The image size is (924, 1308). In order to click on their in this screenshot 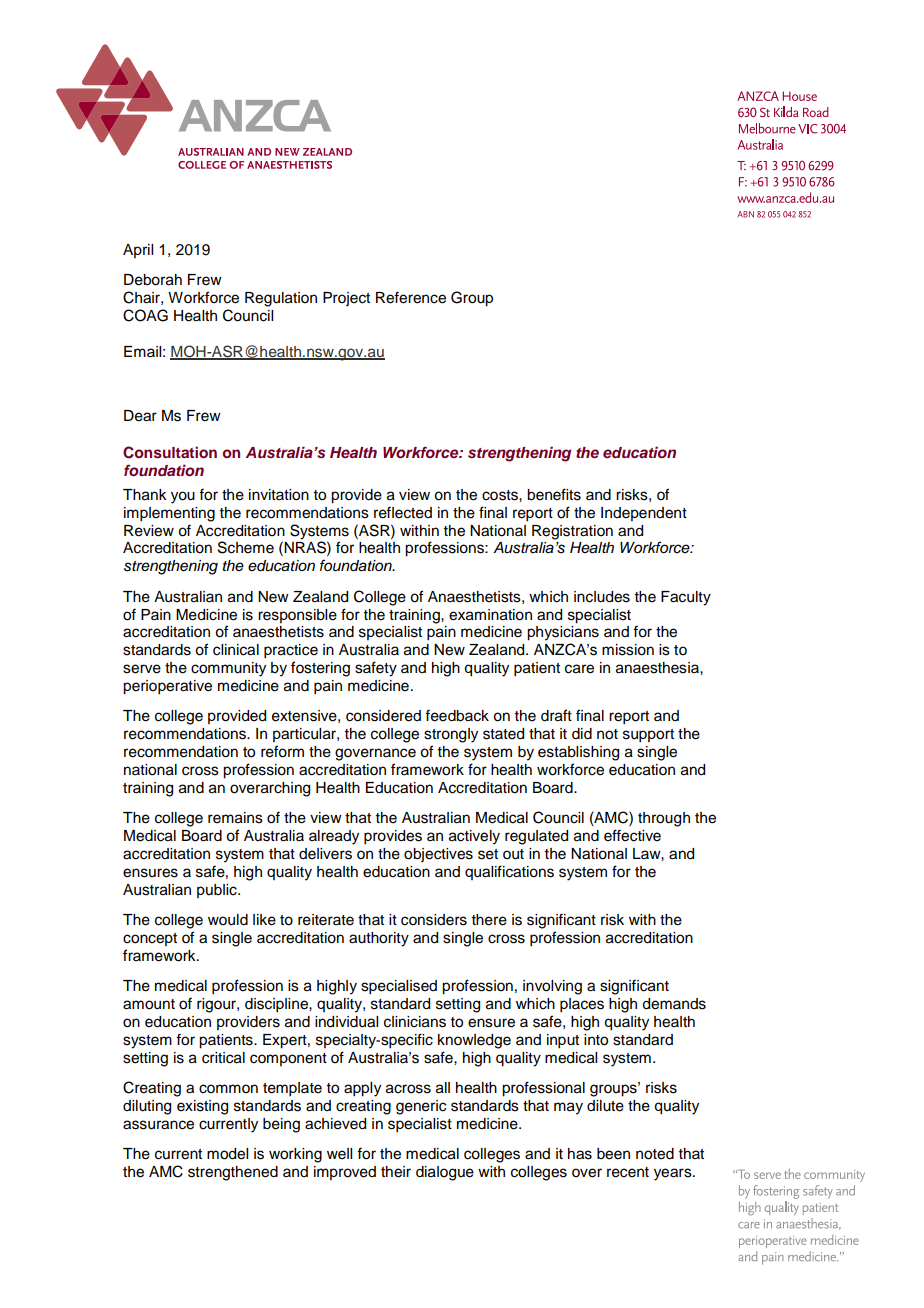, I will do `click(396, 1172)`.
